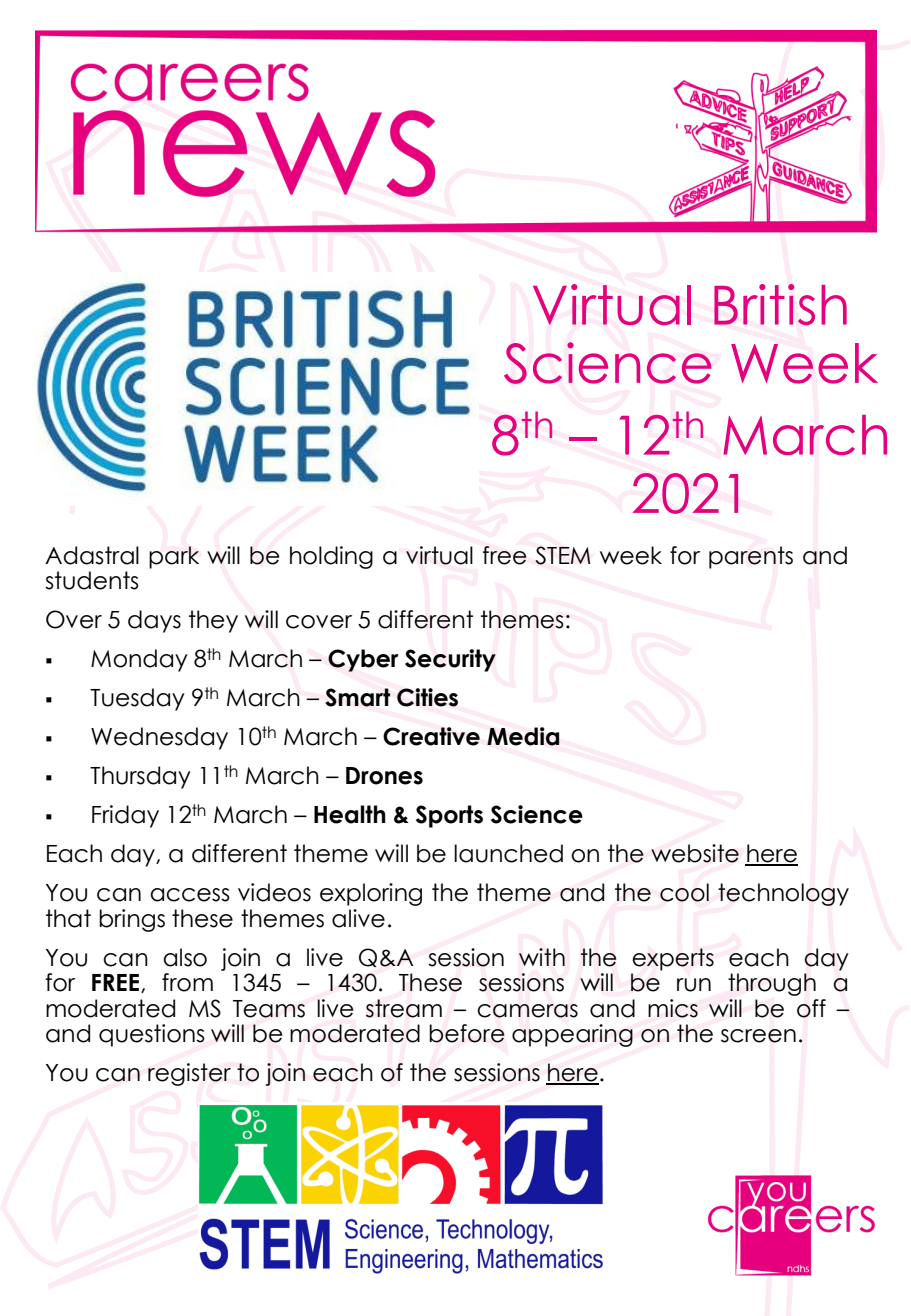  Describe the element at coordinates (780, 304) in the document. I see `British` at that location.
